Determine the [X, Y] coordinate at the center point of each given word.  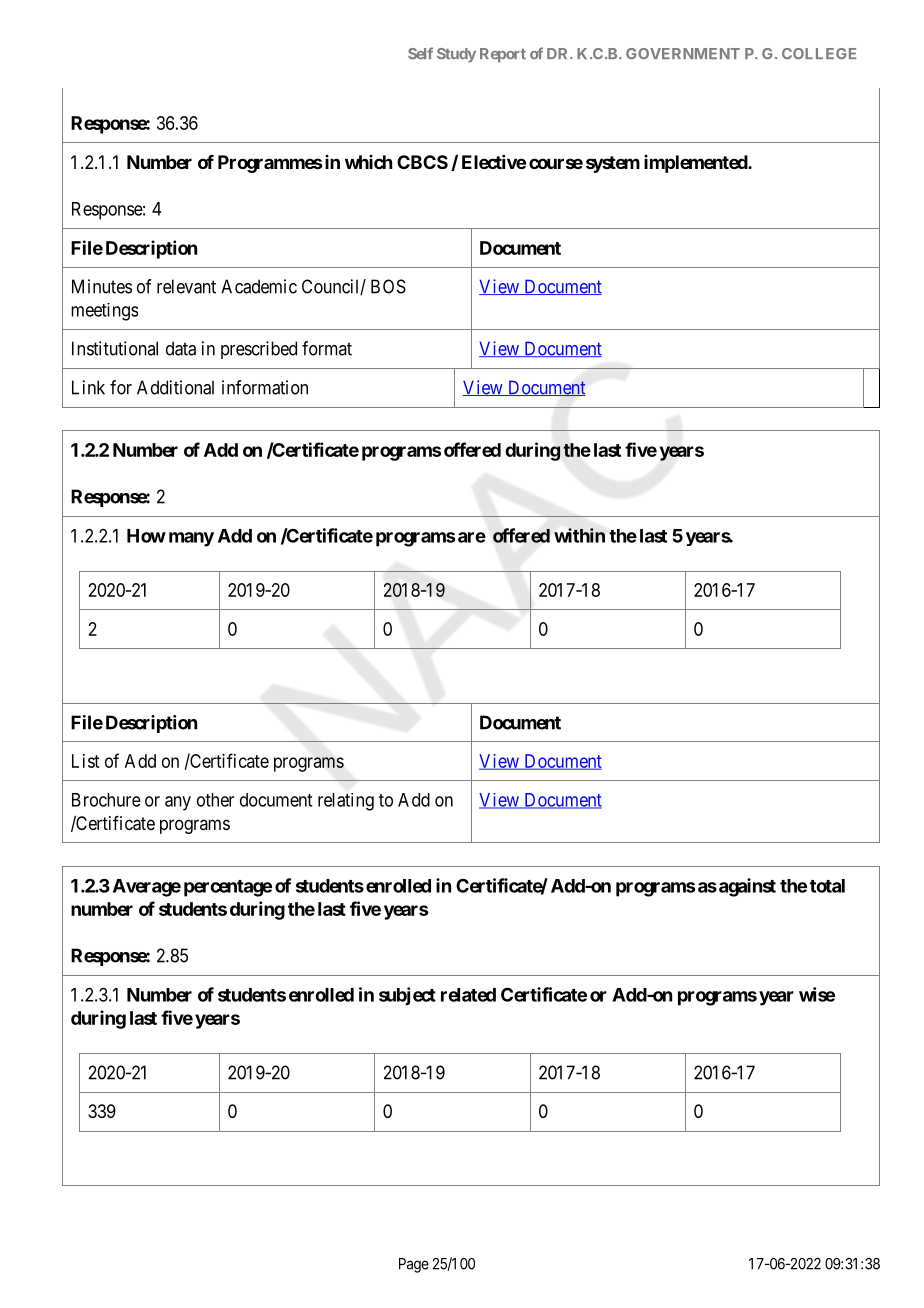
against [747, 887]
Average [147, 888]
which [368, 162]
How [146, 536]
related [468, 995]
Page [414, 1265]
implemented [696, 164]
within [579, 535]
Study [456, 55]
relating [346, 802]
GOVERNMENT [683, 53]
